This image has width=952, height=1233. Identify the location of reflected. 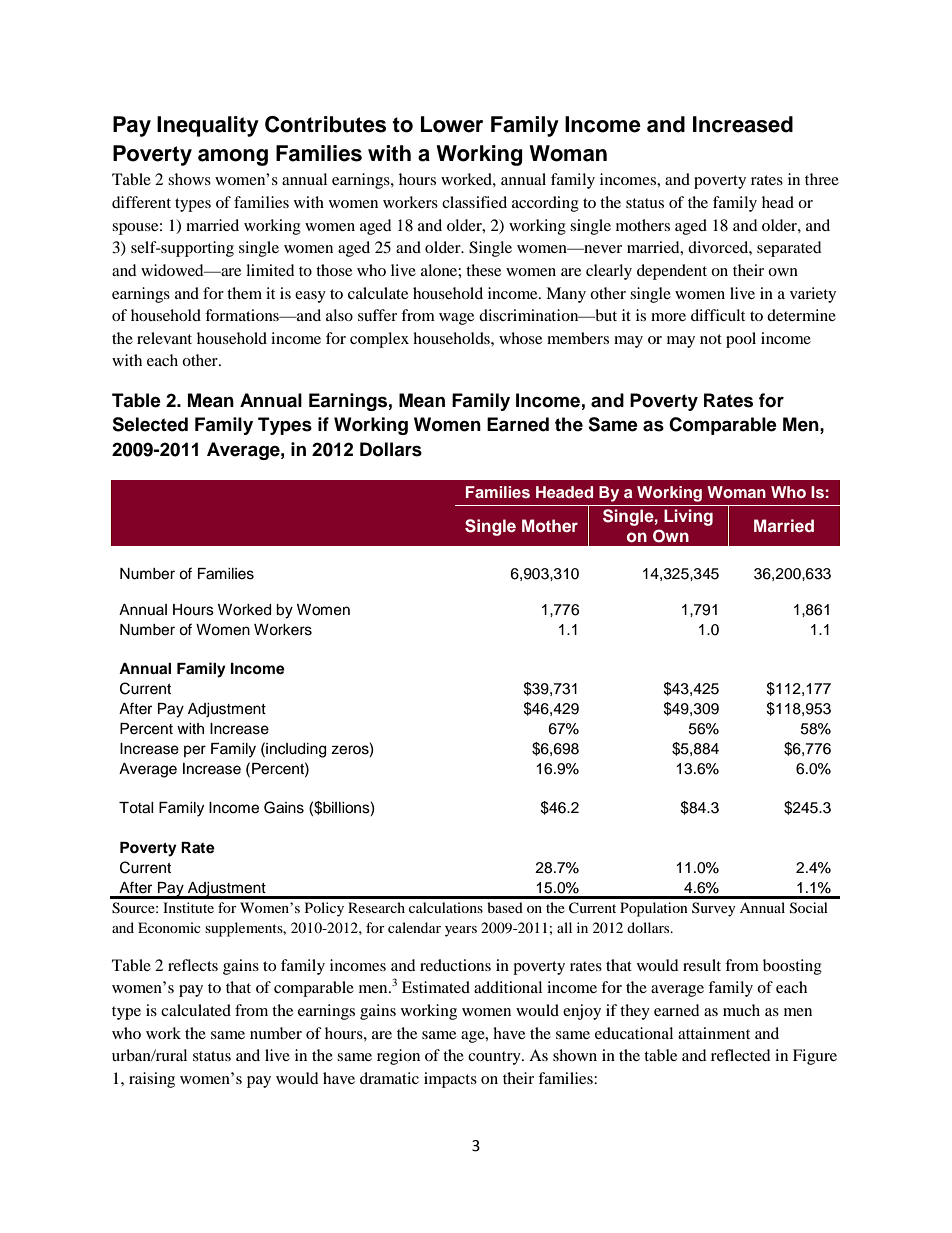
(741, 1055).
